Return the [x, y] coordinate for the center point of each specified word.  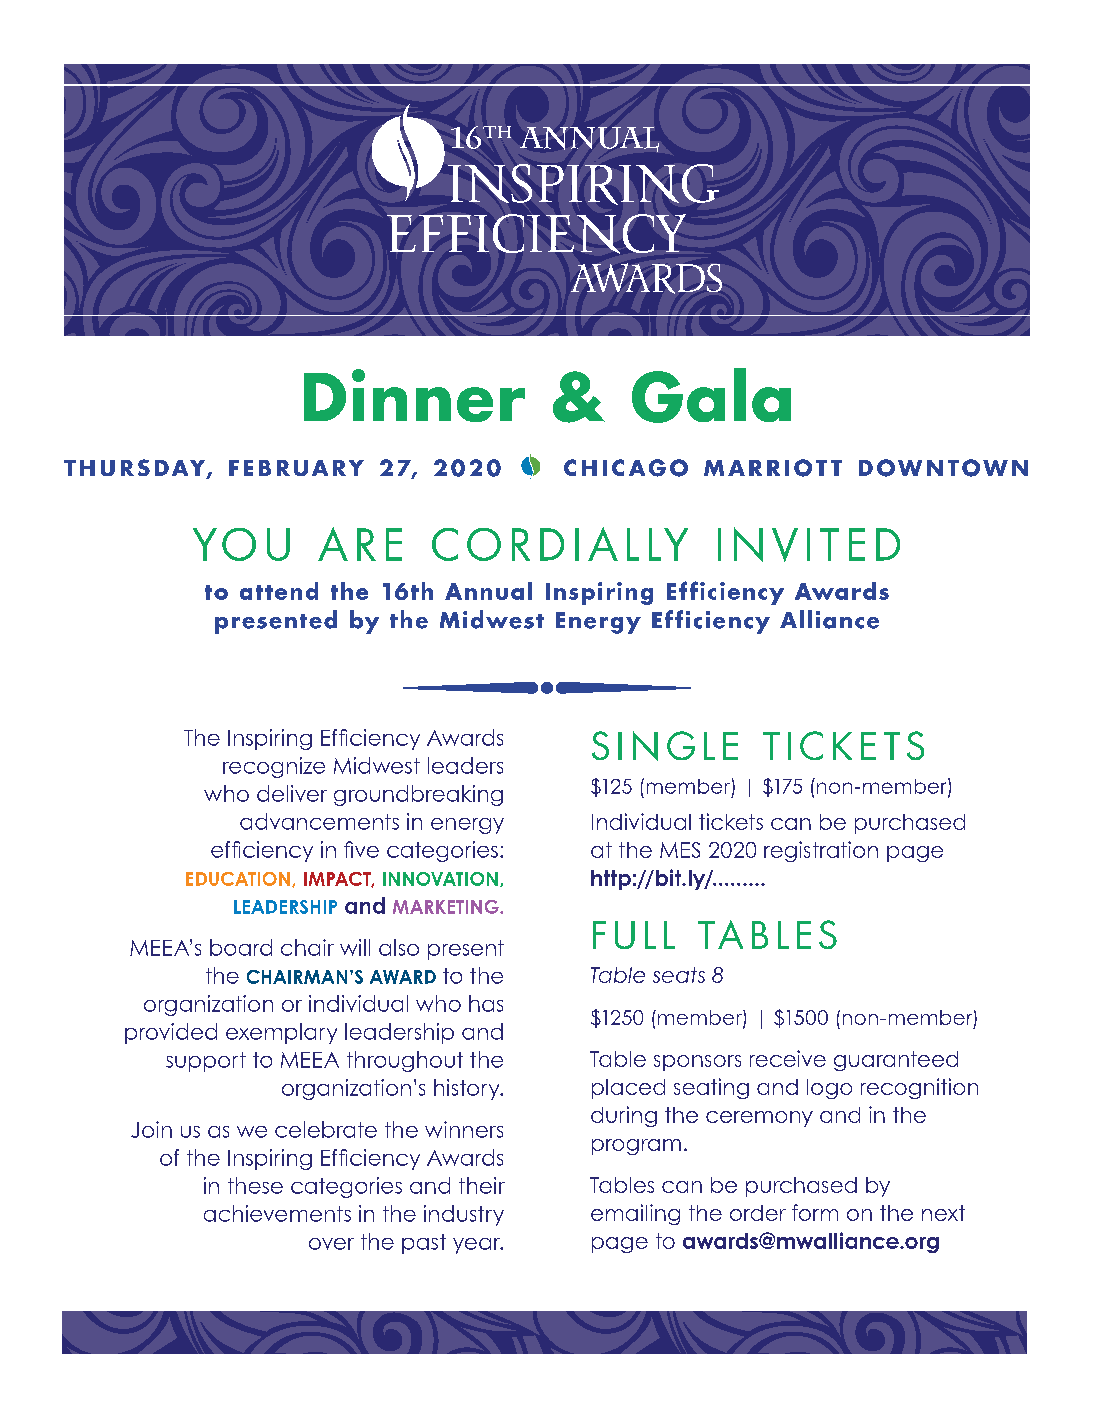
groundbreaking [418, 795]
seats [679, 975]
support [206, 1062]
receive [788, 1058]
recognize [274, 767]
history [468, 1089]
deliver [292, 793]
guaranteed [896, 1061]
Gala [711, 395]
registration [821, 851]
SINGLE [665, 746]
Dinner [414, 395]
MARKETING [447, 907]
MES [680, 850]
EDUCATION [238, 879]
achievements [277, 1213]
